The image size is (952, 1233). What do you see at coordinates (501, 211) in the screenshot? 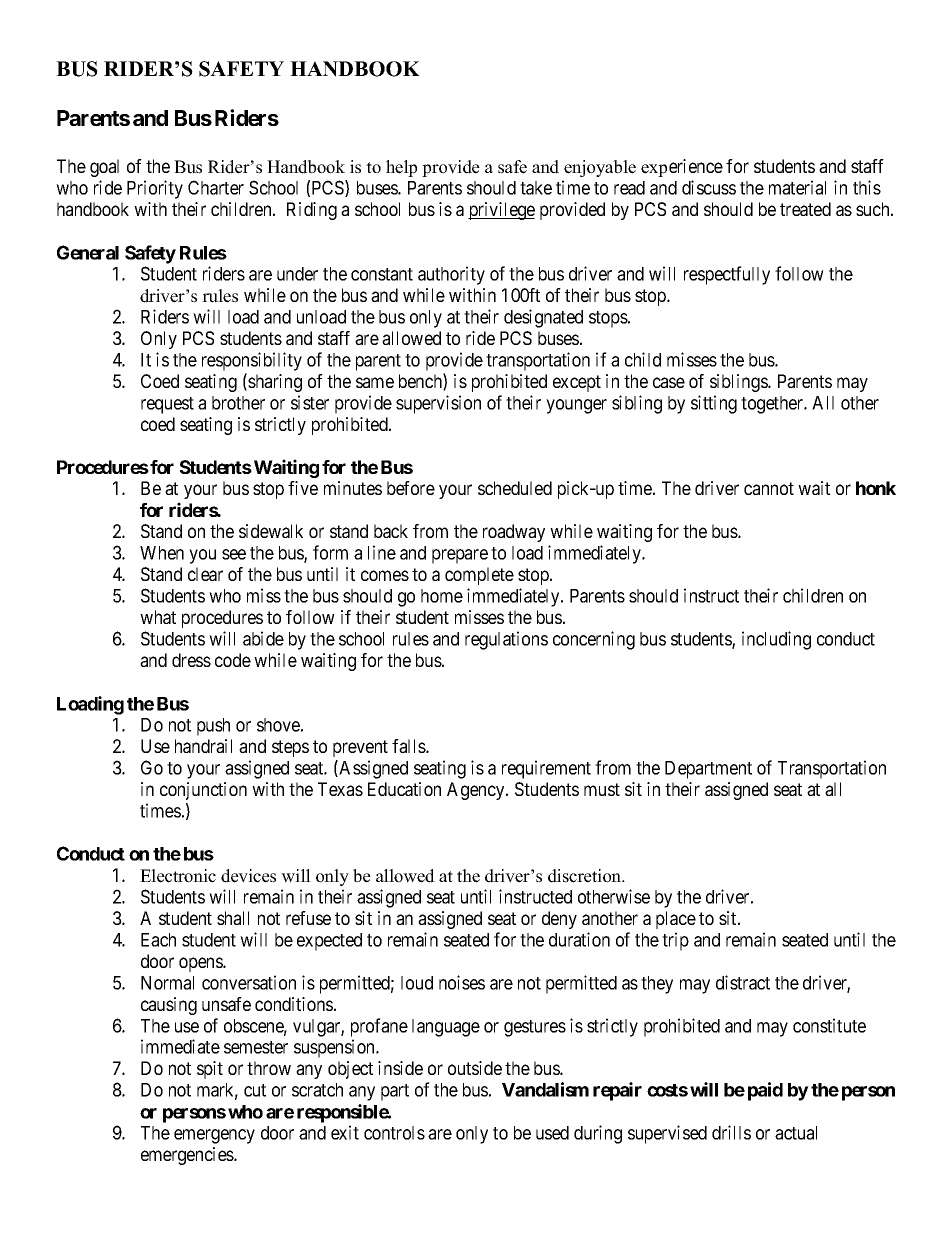
I see `privilege` at bounding box center [501, 211].
